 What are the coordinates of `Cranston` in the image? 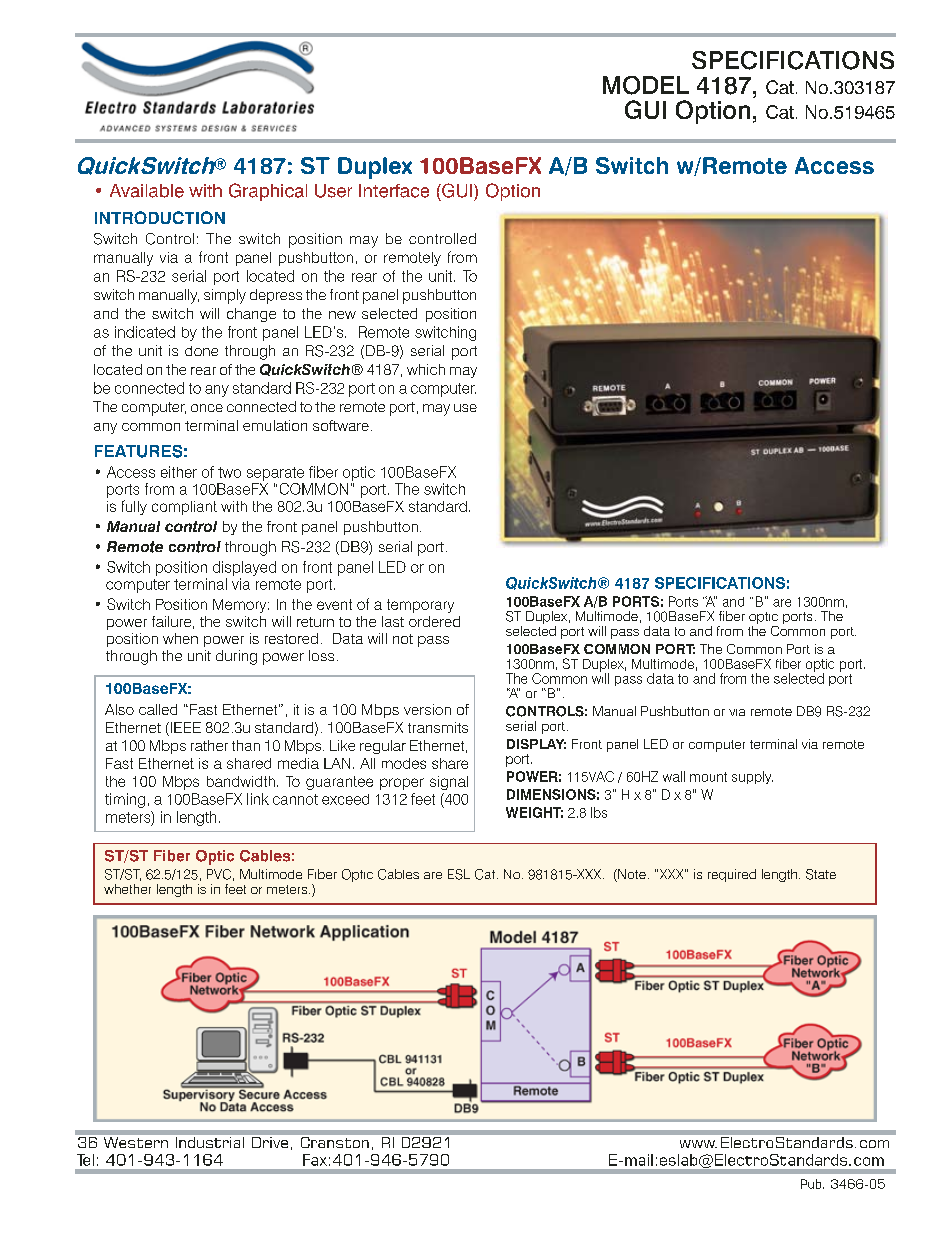 It's located at (335, 1142).
